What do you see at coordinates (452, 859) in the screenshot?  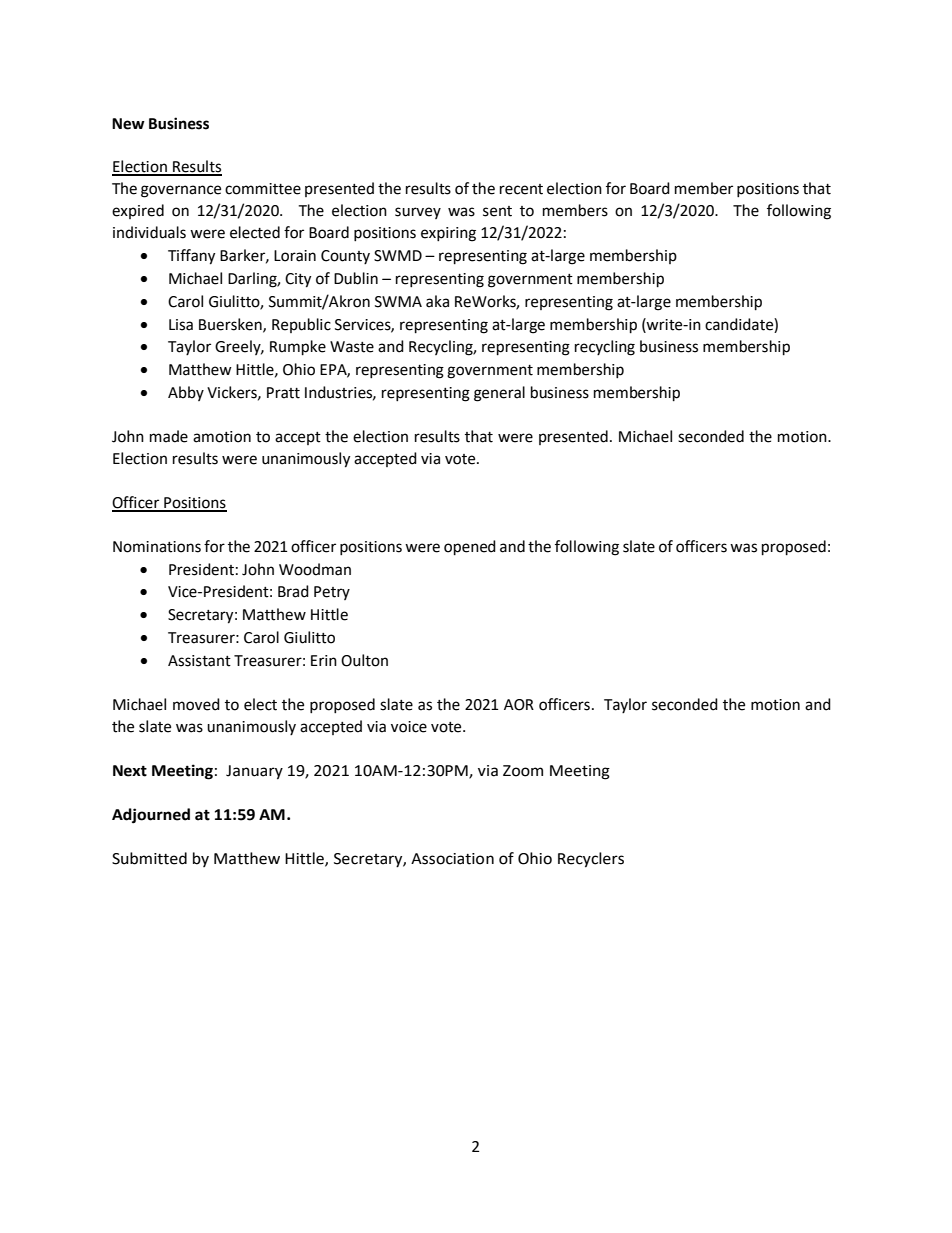 I see `Association` at bounding box center [452, 859].
